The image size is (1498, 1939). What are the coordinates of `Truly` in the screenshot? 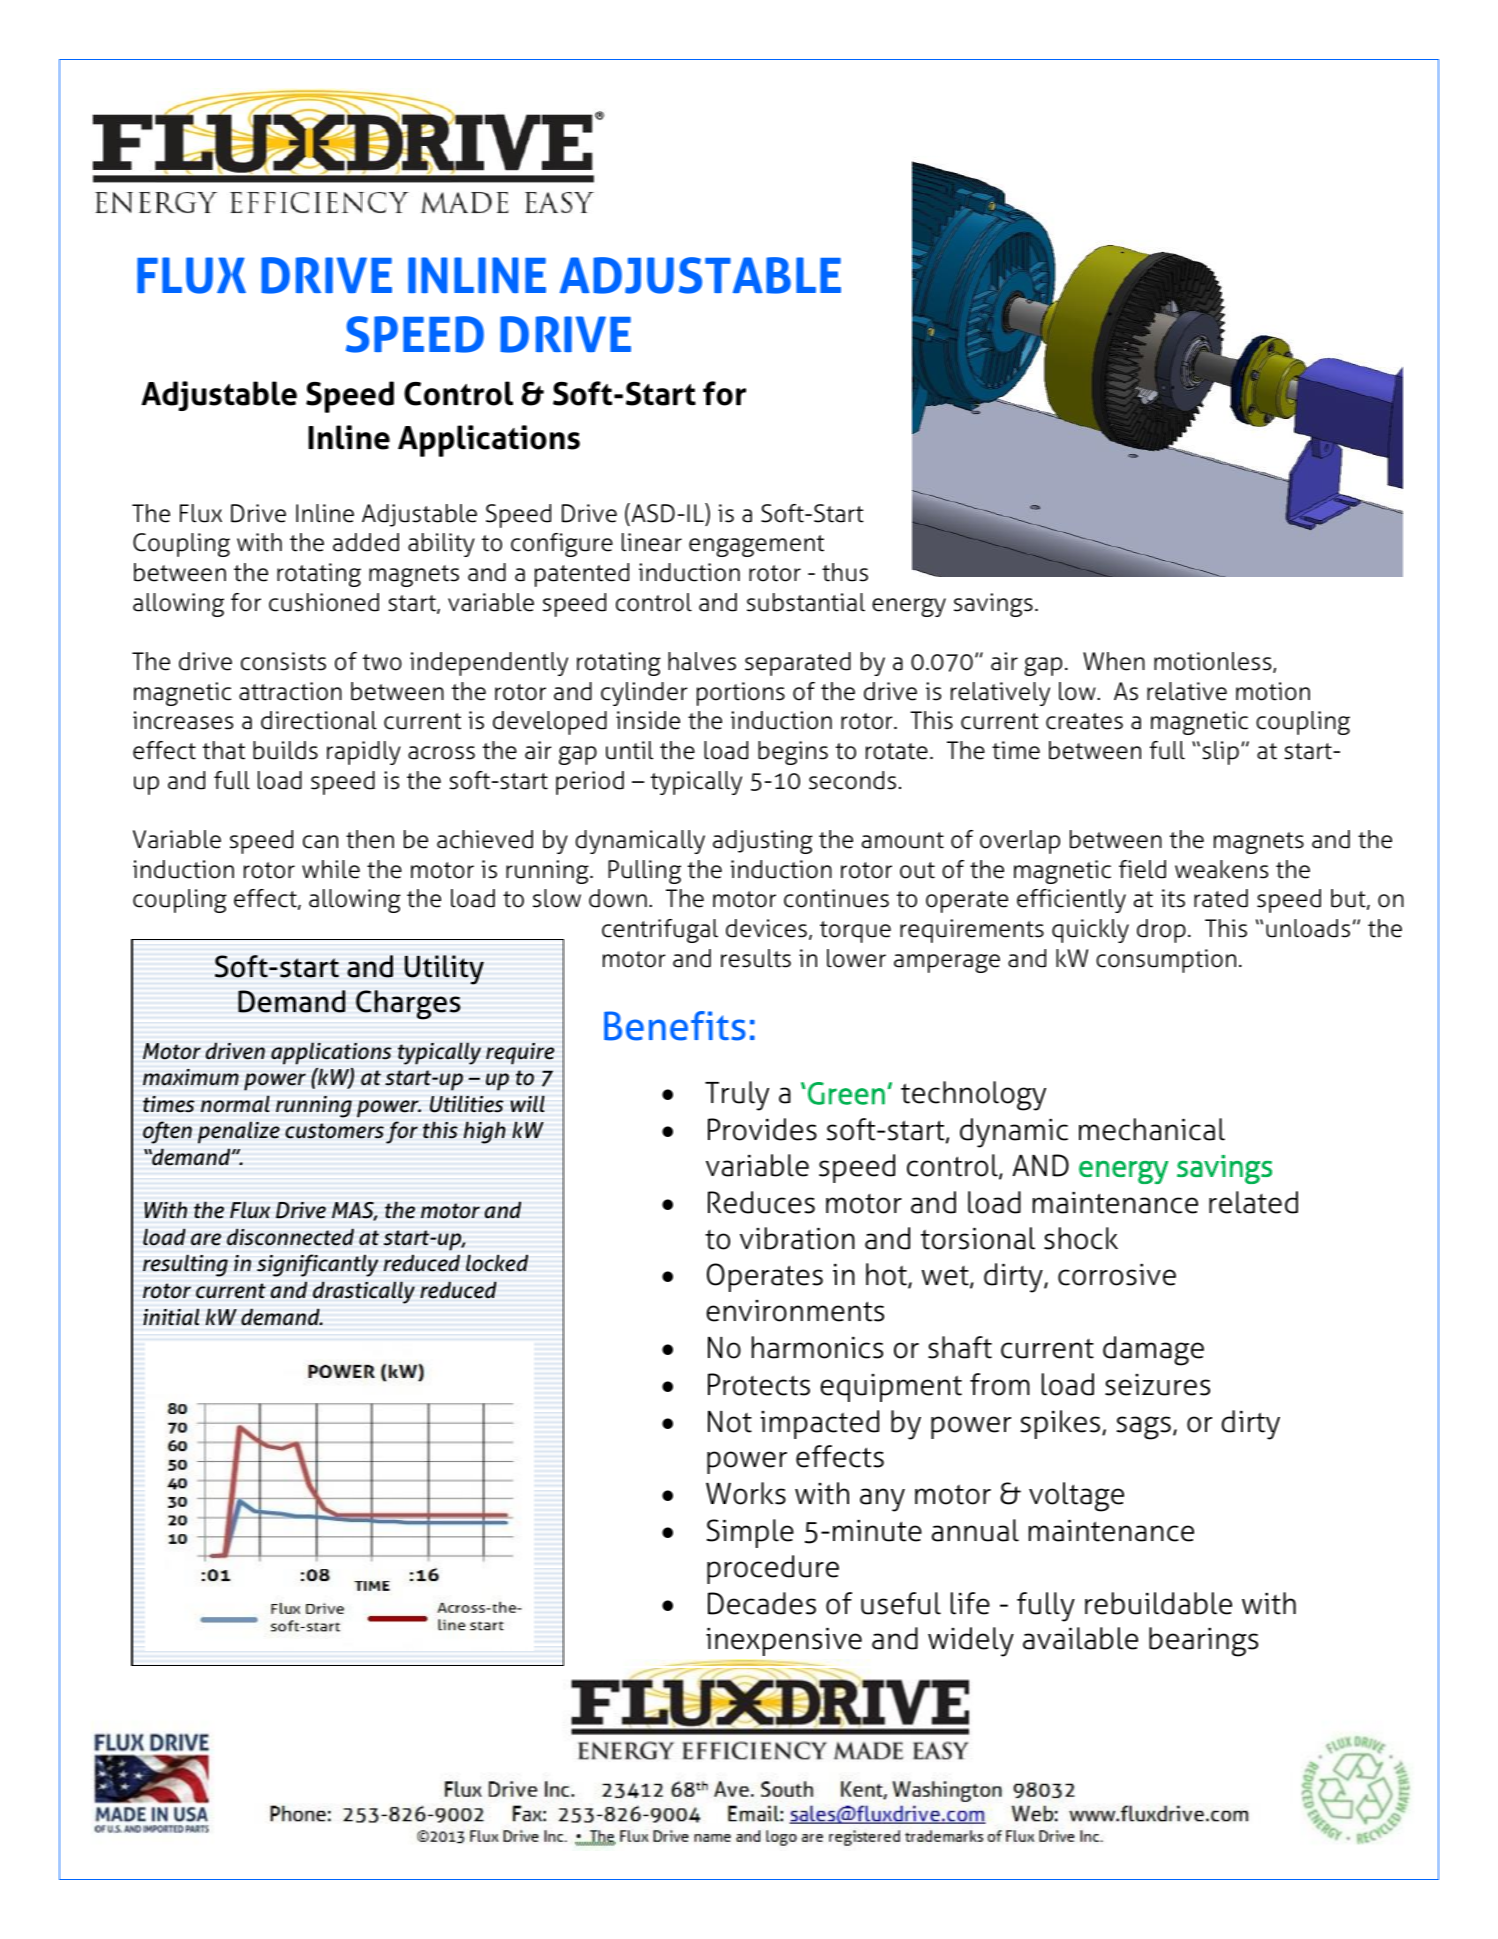 It's located at (737, 1096).
